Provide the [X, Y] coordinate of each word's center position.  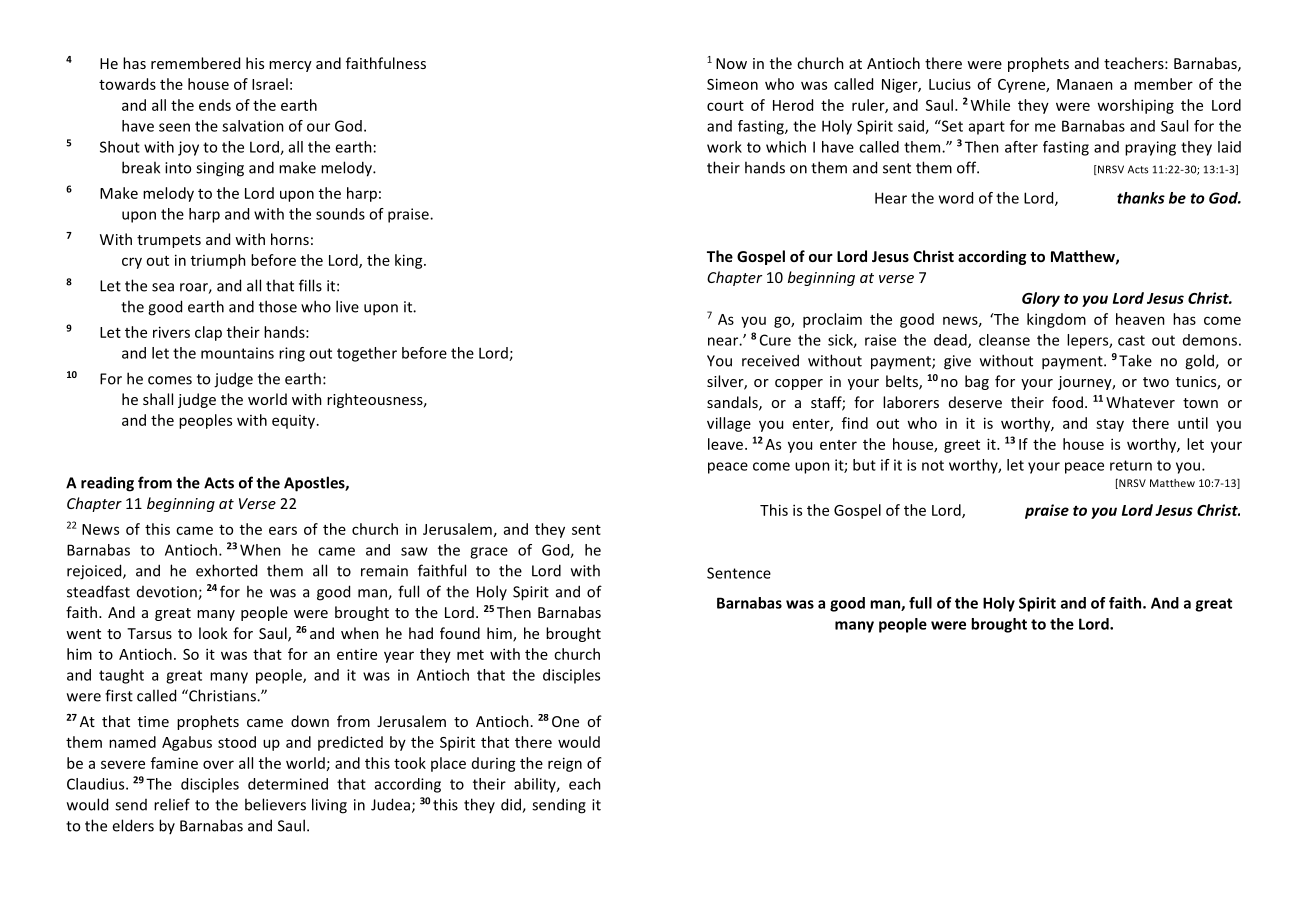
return [1131, 465]
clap [208, 333]
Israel [270, 84]
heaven [1140, 319]
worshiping [1135, 106]
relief [172, 804]
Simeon [732, 84]
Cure [775, 340]
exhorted [226, 570]
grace [489, 553]
